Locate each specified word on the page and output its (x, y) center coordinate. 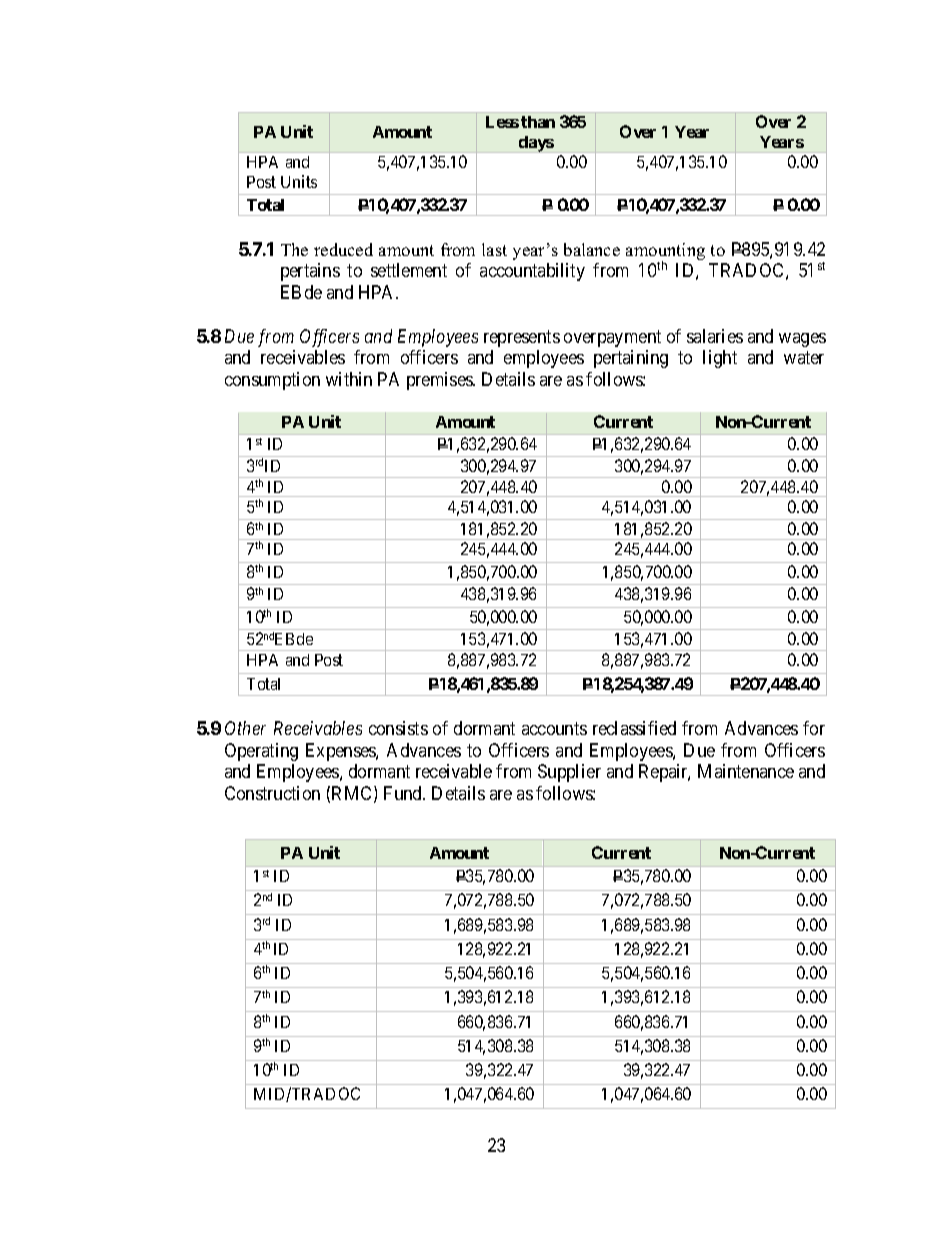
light (720, 359)
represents (522, 338)
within (349, 379)
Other (245, 728)
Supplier (569, 773)
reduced (343, 249)
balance (592, 249)
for (814, 728)
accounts (554, 729)
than (538, 122)
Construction (272, 793)
